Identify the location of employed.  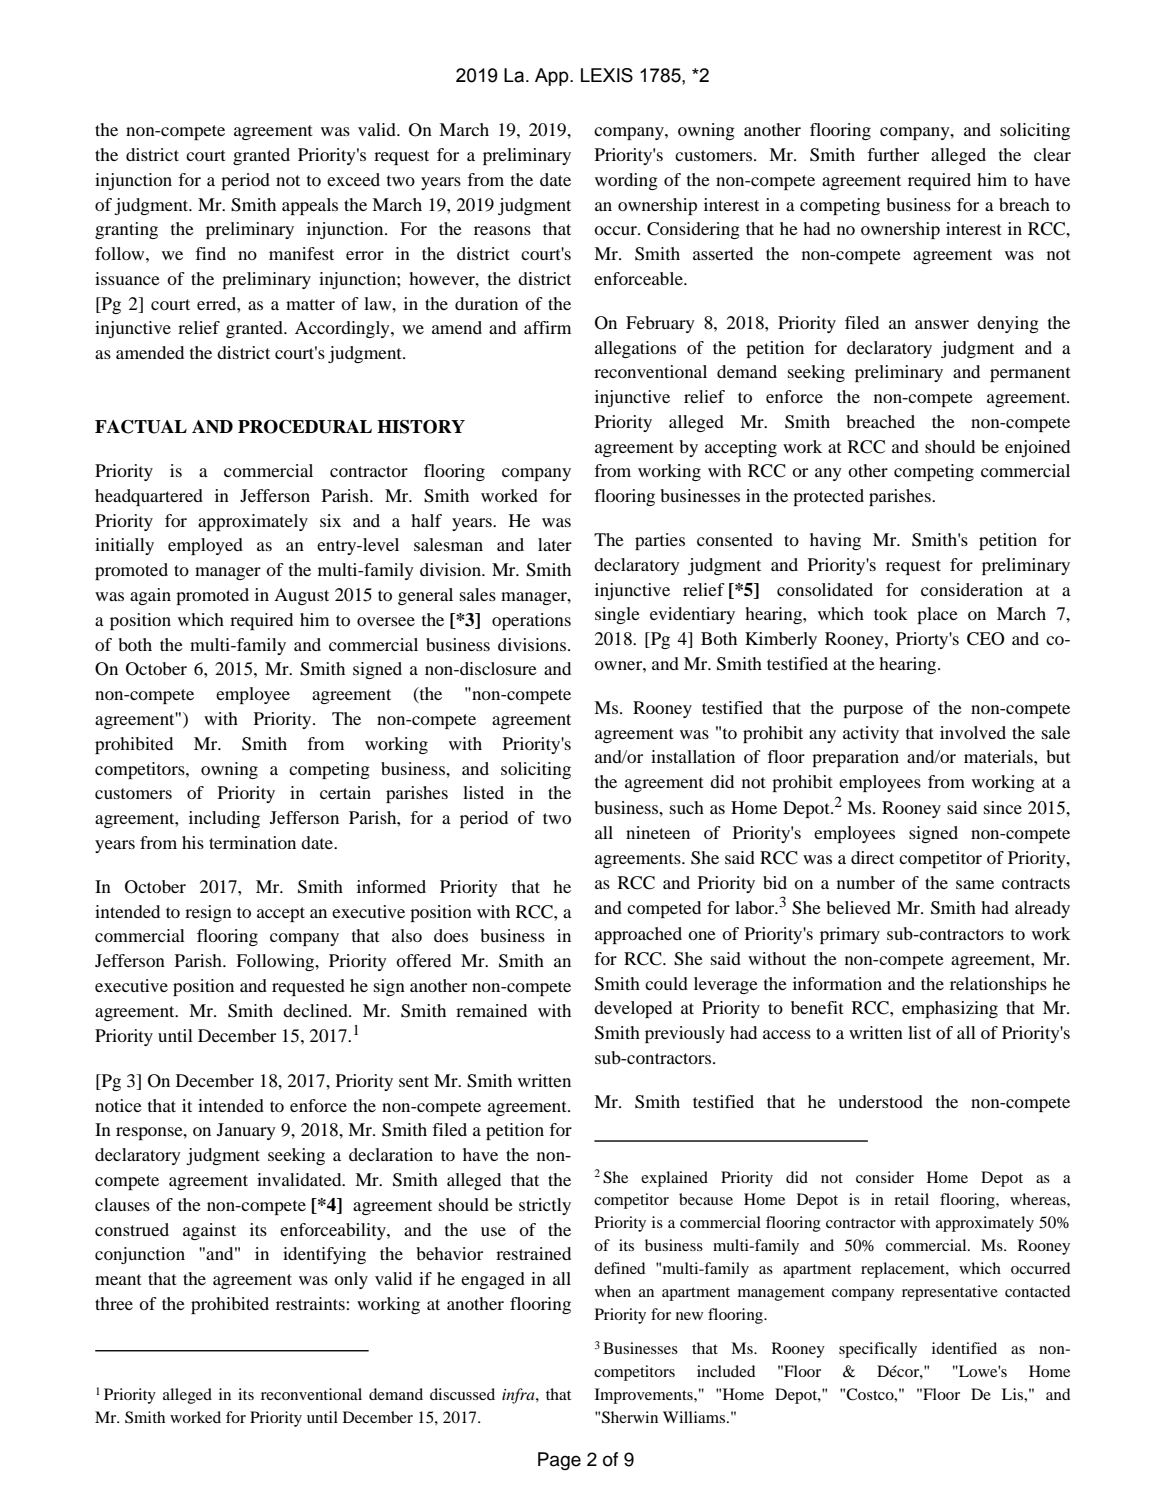
(205, 546).
